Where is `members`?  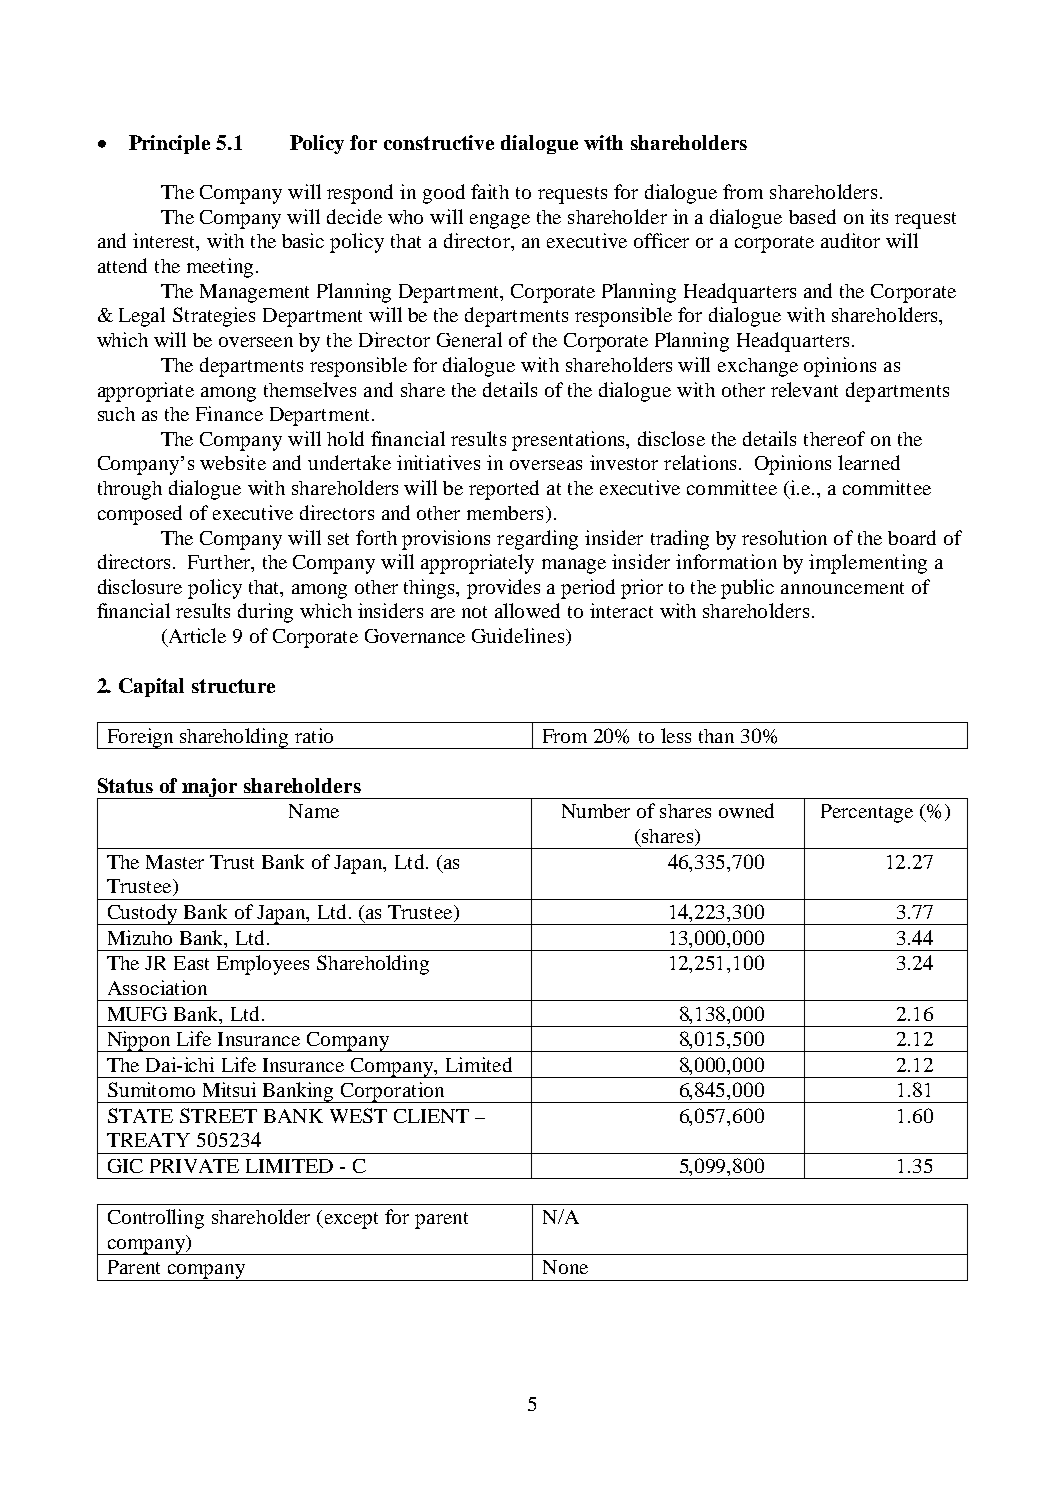
members is located at coordinates (505, 513).
